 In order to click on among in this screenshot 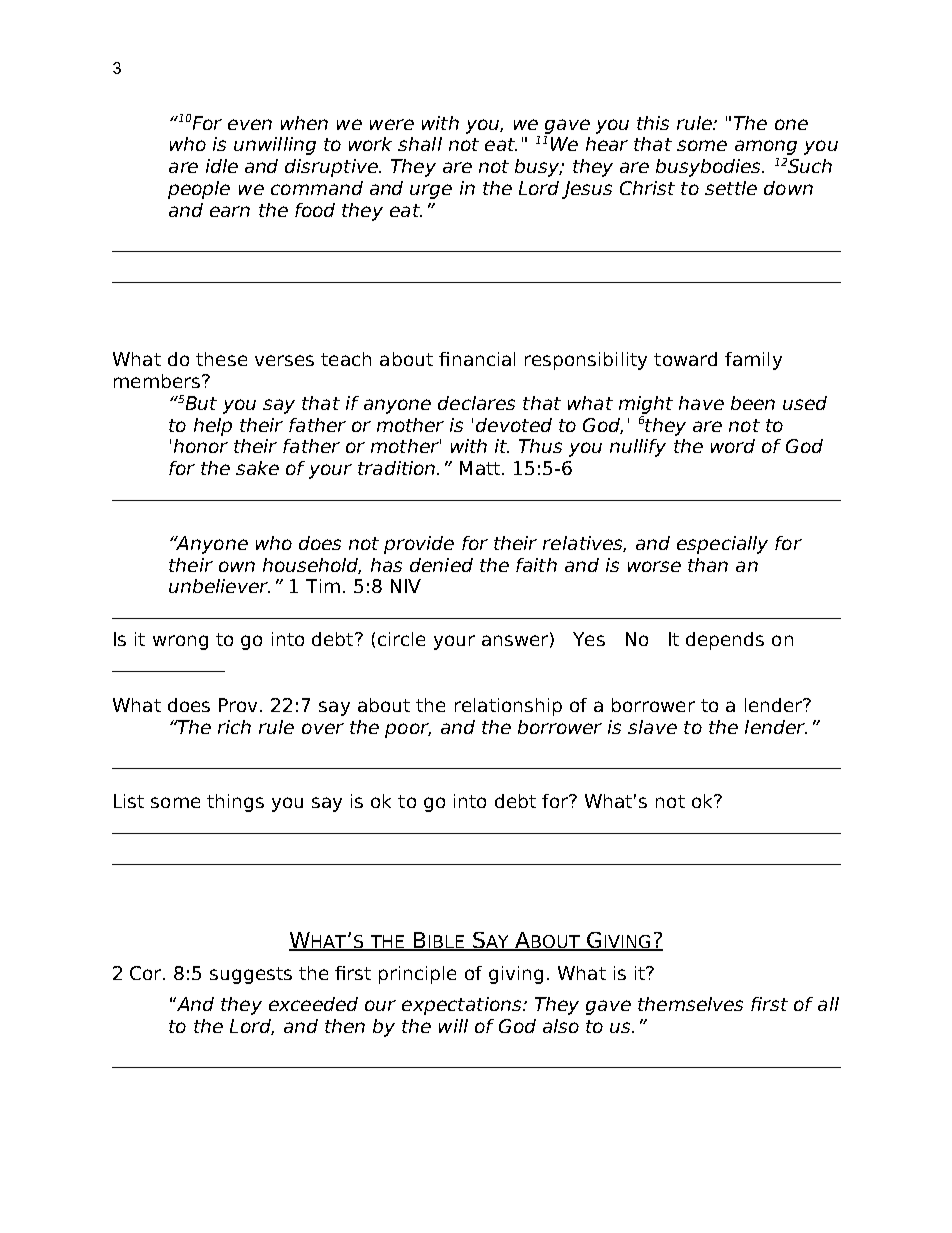, I will do `click(766, 147)`.
